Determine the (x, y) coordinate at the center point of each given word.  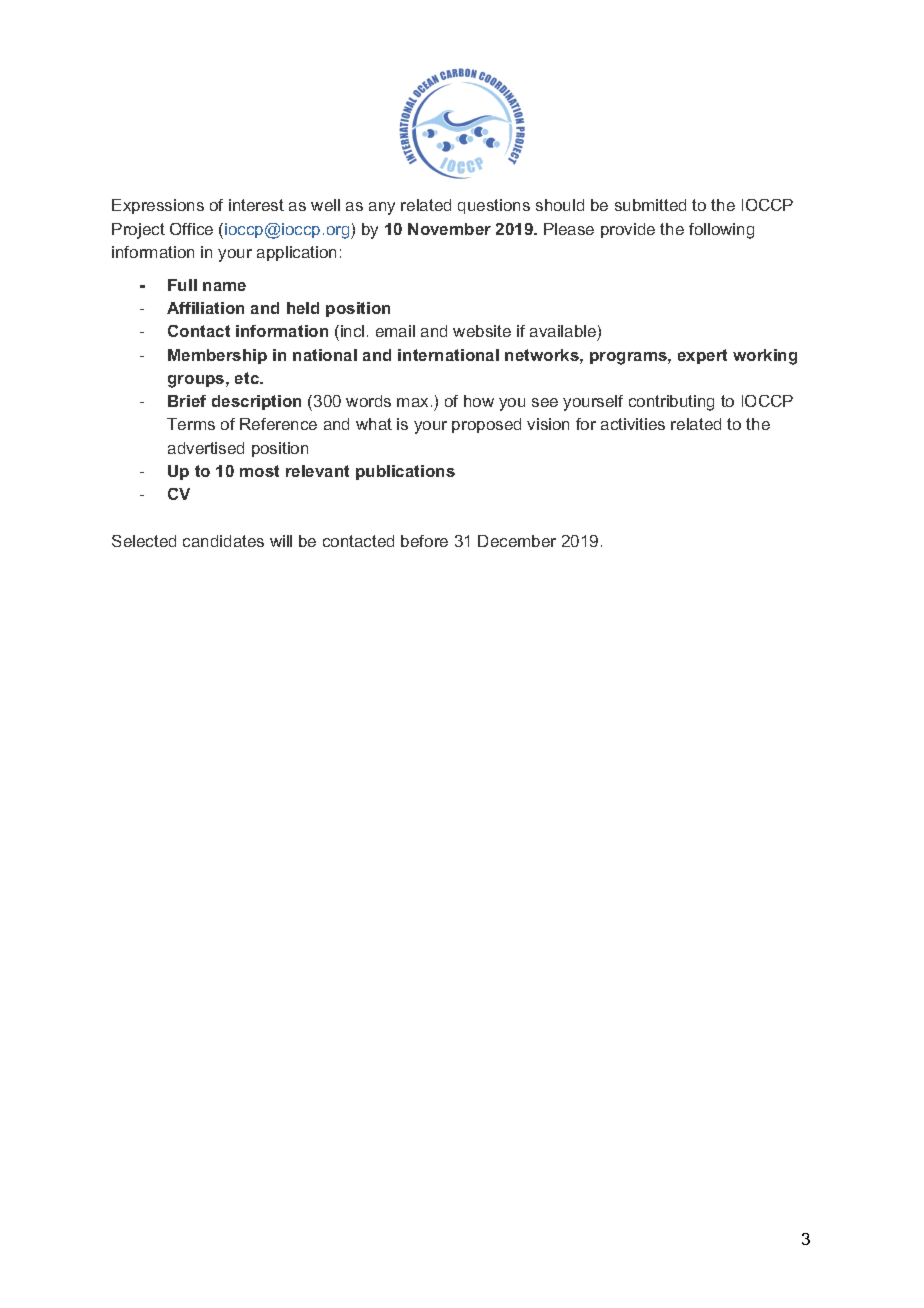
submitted (650, 205)
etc (248, 378)
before (424, 541)
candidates (223, 541)
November (449, 229)
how (479, 401)
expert (702, 356)
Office (191, 229)
